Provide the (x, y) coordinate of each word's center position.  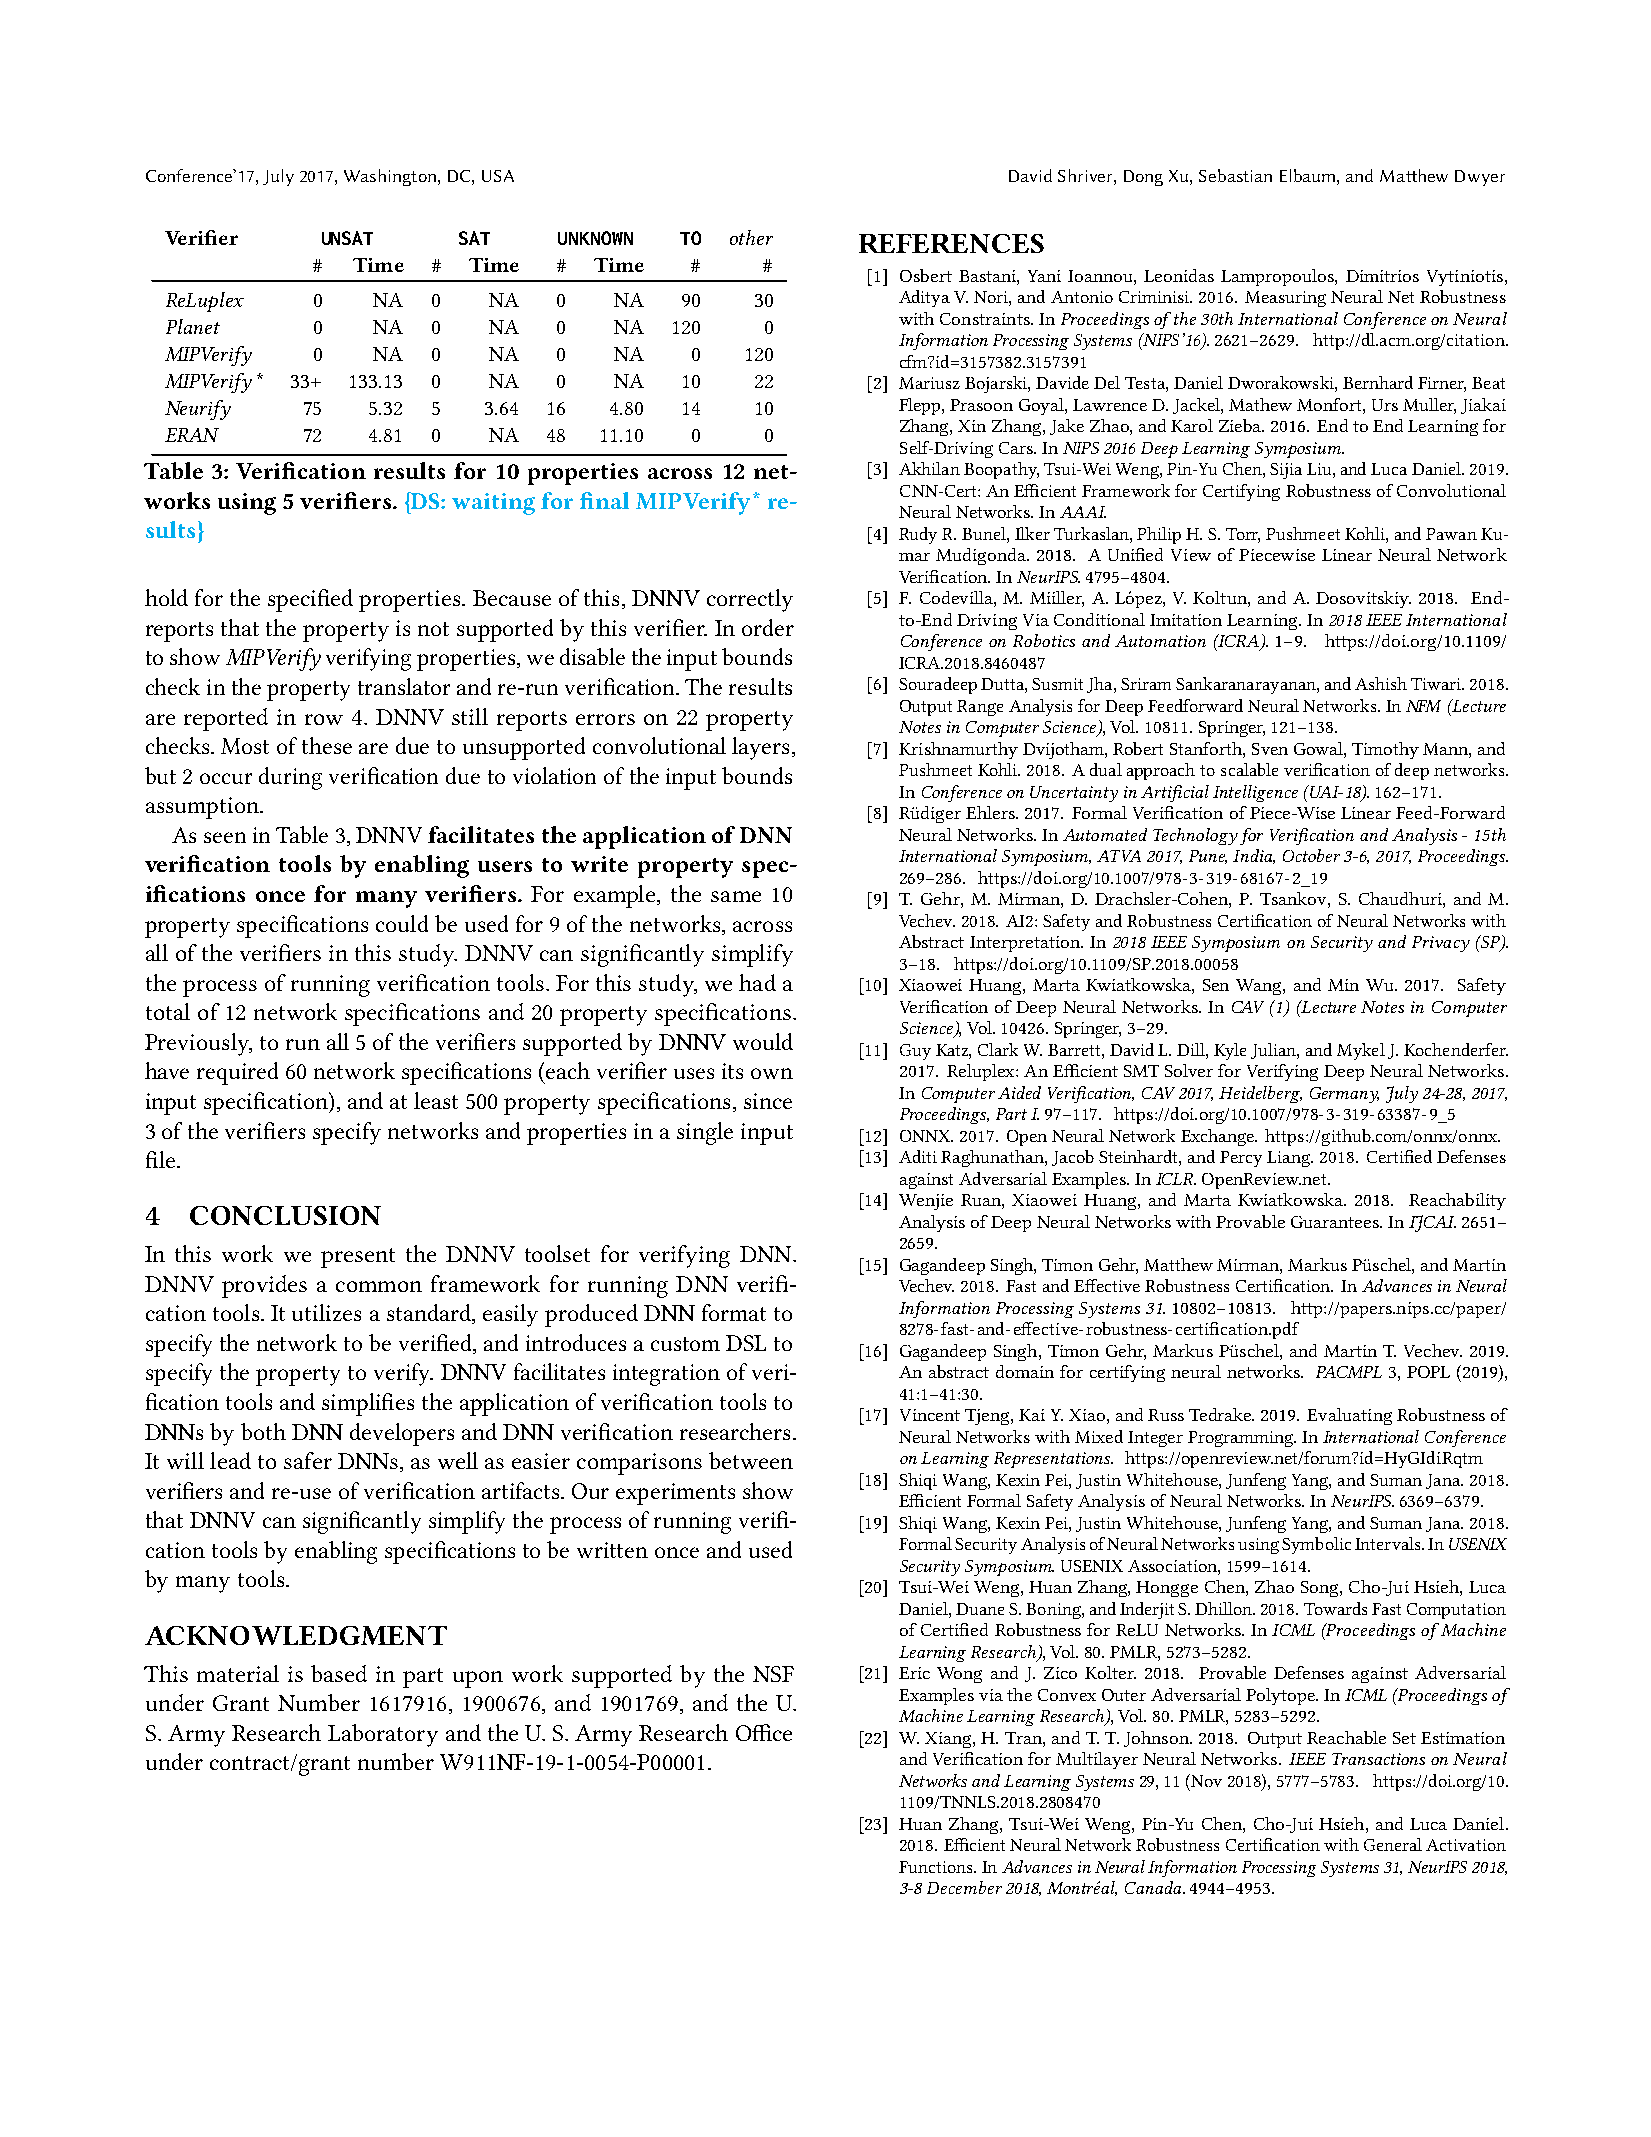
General (1393, 1844)
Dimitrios (1382, 276)
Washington (391, 177)
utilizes (326, 1312)
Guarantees (1336, 1222)
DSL (746, 1343)
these (327, 745)
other (751, 237)
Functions (937, 1867)
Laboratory (383, 1735)
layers (760, 748)
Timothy (1385, 750)
